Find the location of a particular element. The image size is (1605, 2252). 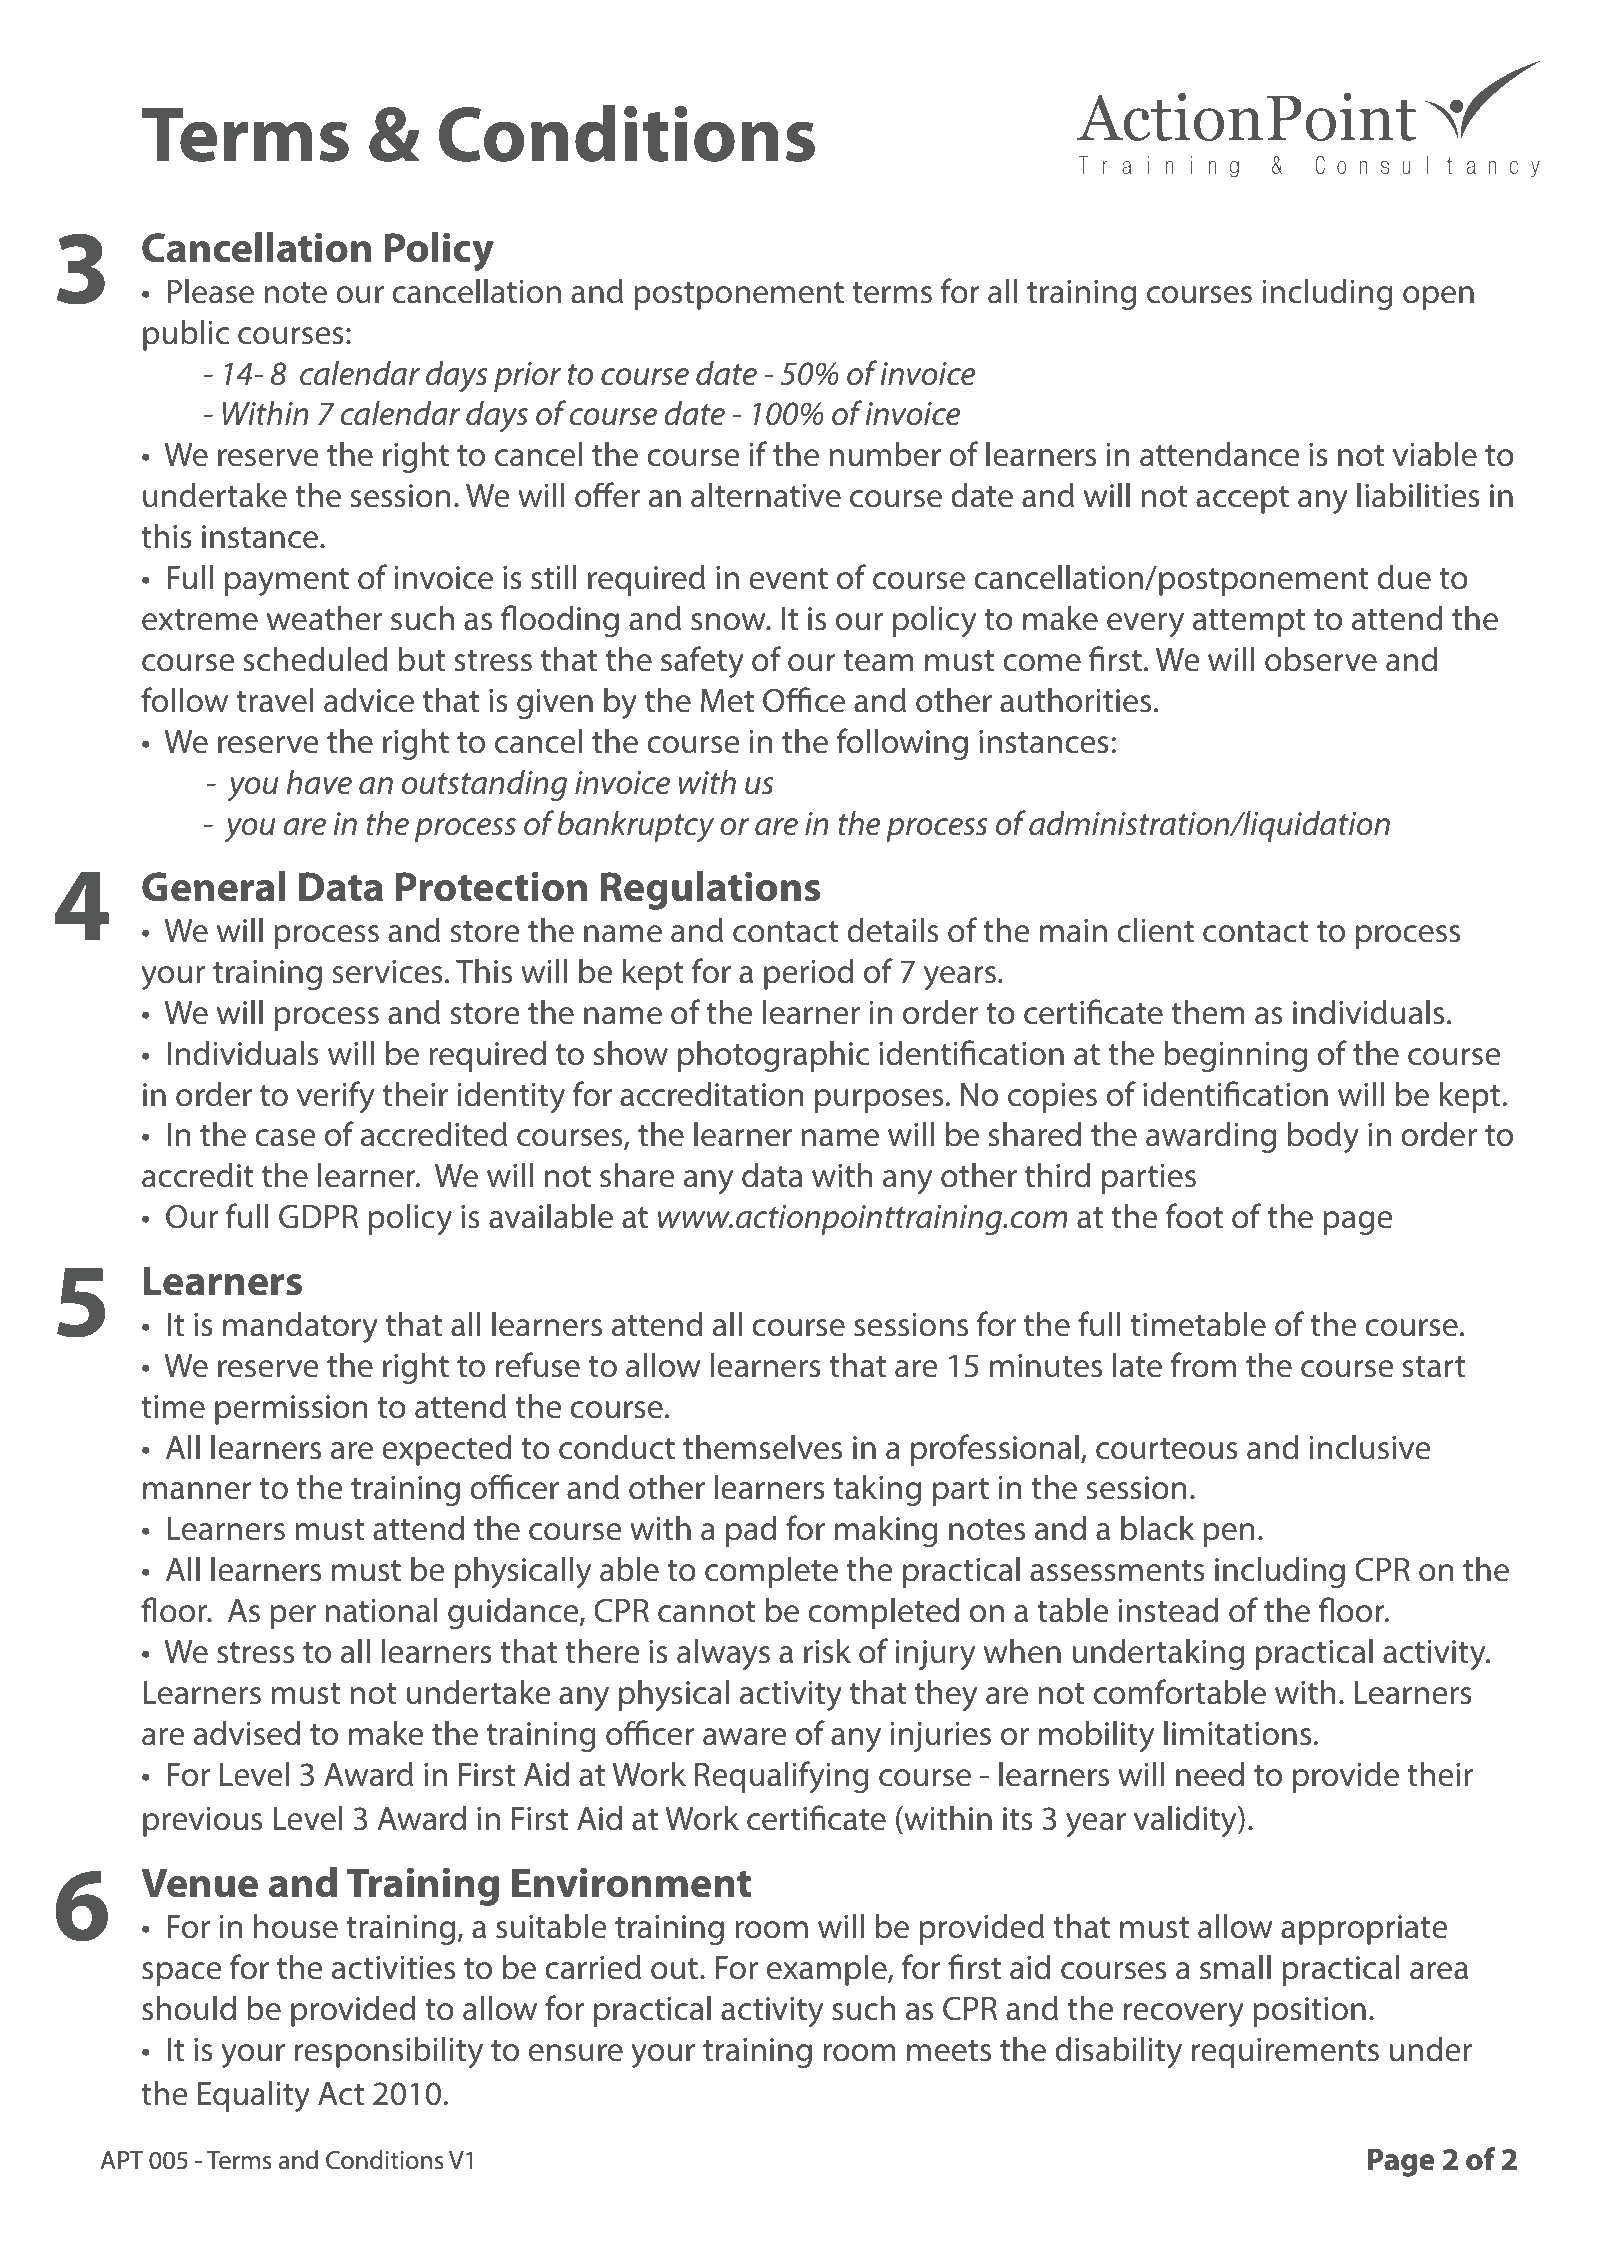

meets is located at coordinates (949, 2051).
